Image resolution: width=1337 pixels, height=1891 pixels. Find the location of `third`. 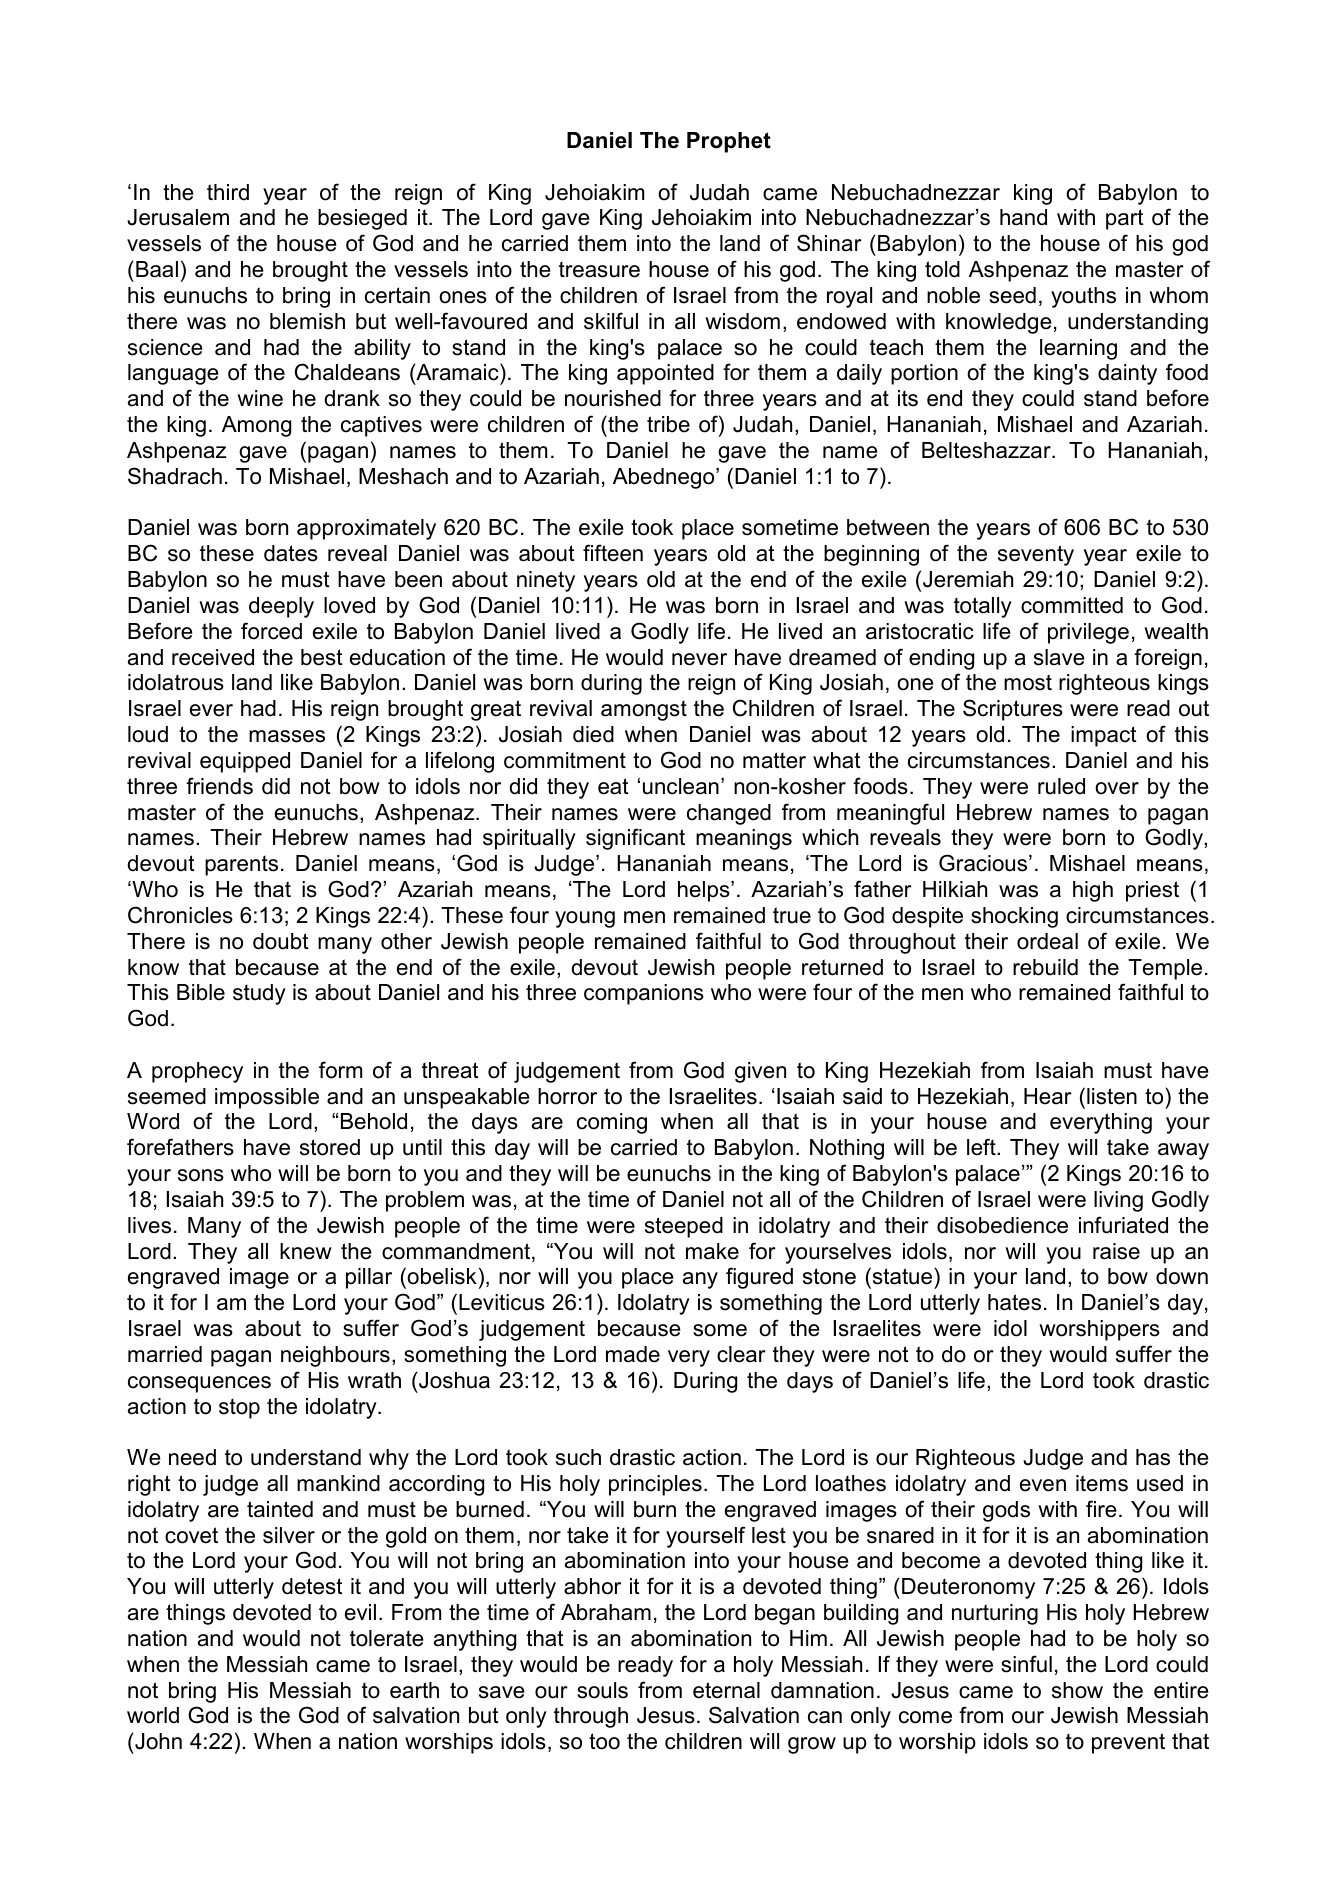

third is located at coordinates (228, 192).
